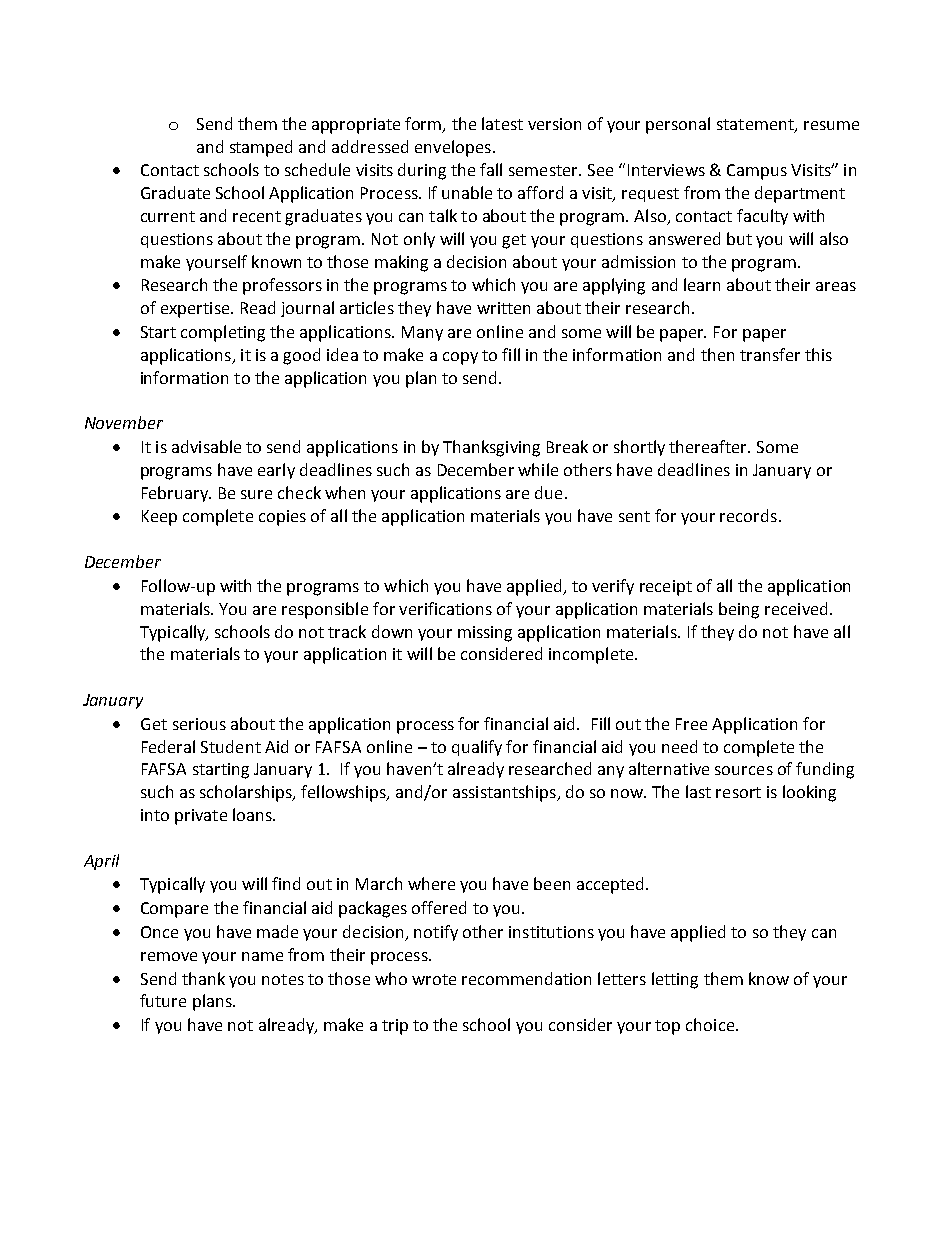 This page has height=1233, width=952. I want to click on serious, so click(199, 724).
